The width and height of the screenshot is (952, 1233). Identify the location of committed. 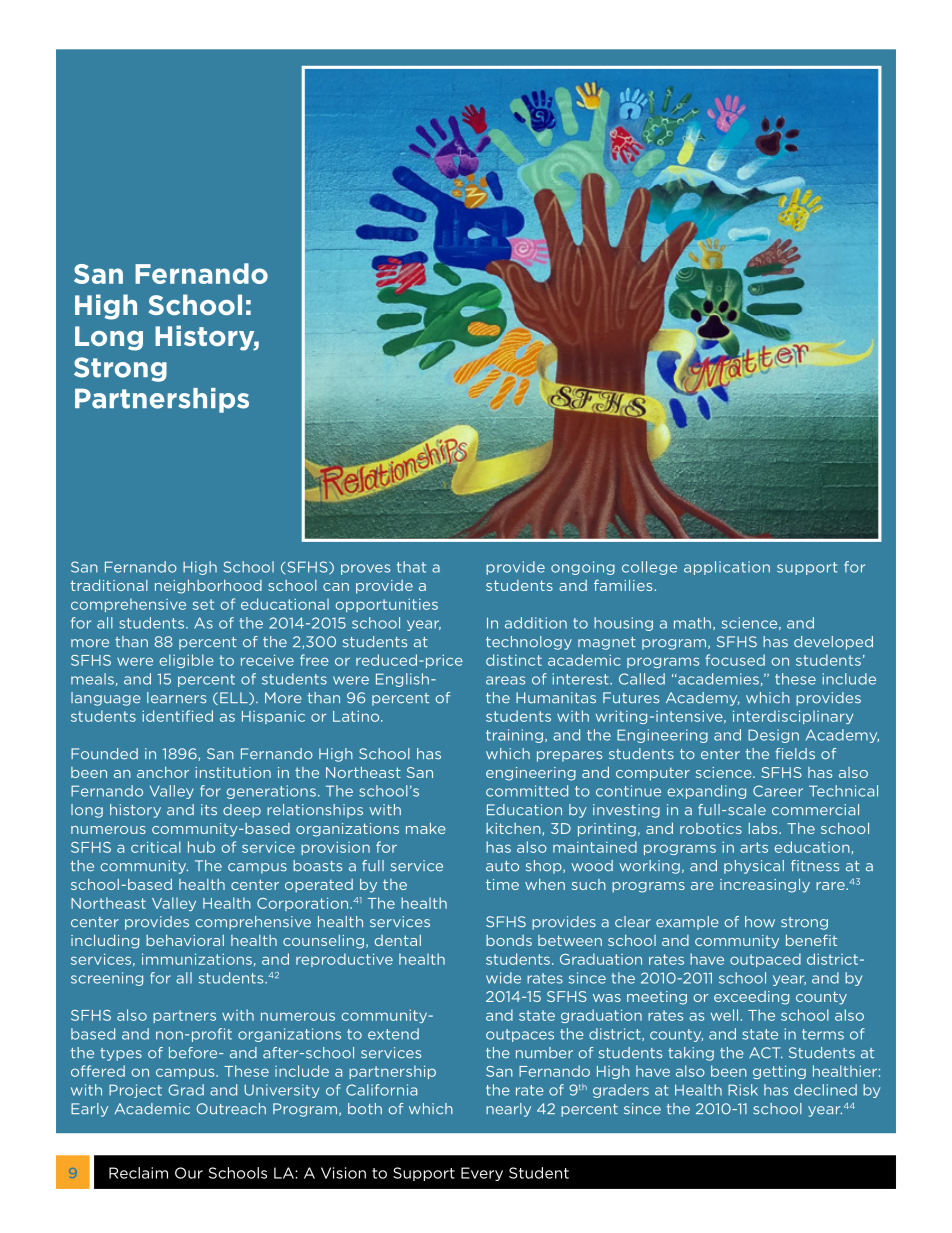
(527, 791).
